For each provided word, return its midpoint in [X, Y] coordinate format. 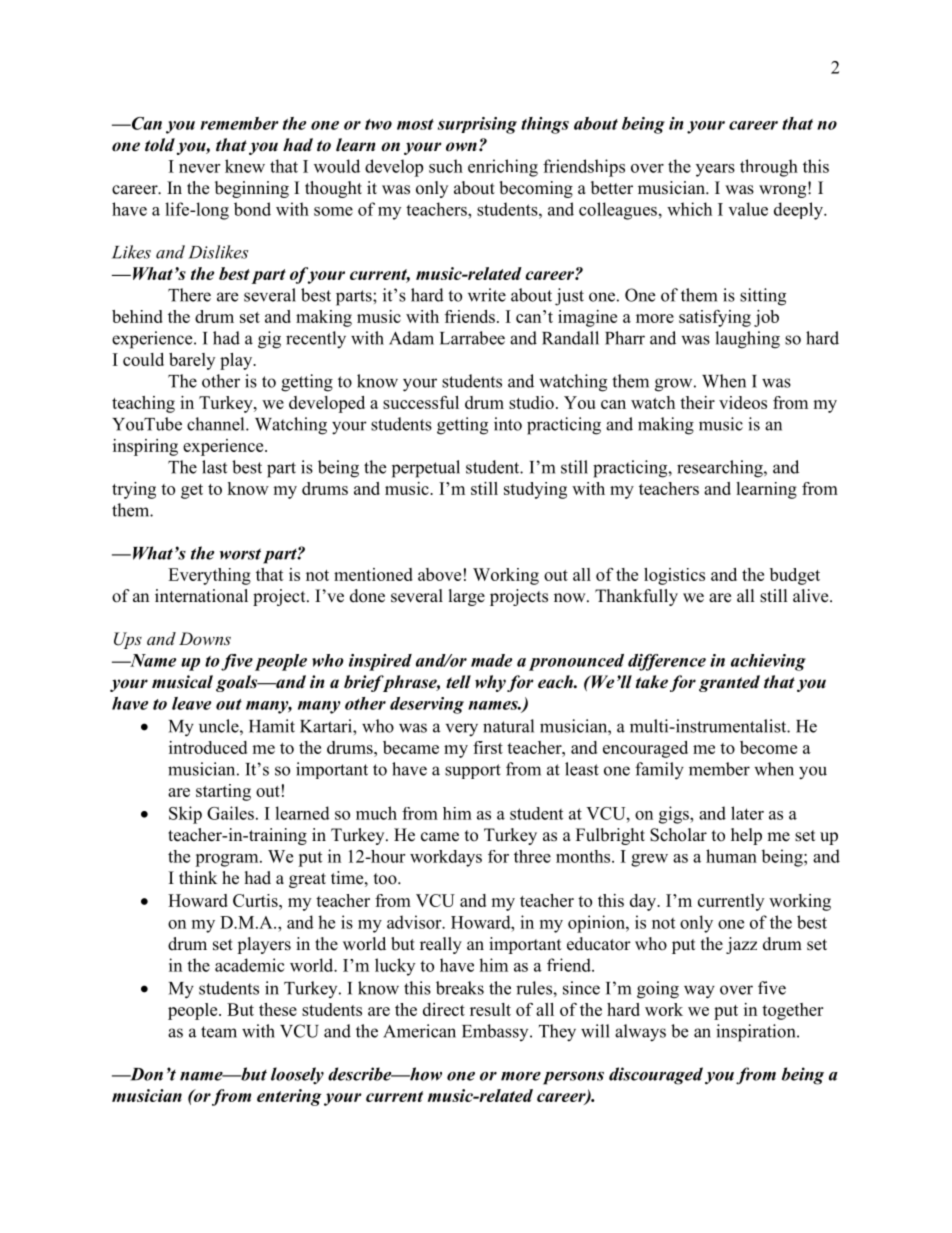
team [219, 1032]
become [768, 747]
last [214, 467]
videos [743, 402]
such [446, 166]
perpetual [426, 469]
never [199, 168]
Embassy [496, 1032]
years [715, 170]
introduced [208, 747]
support [473, 771]
